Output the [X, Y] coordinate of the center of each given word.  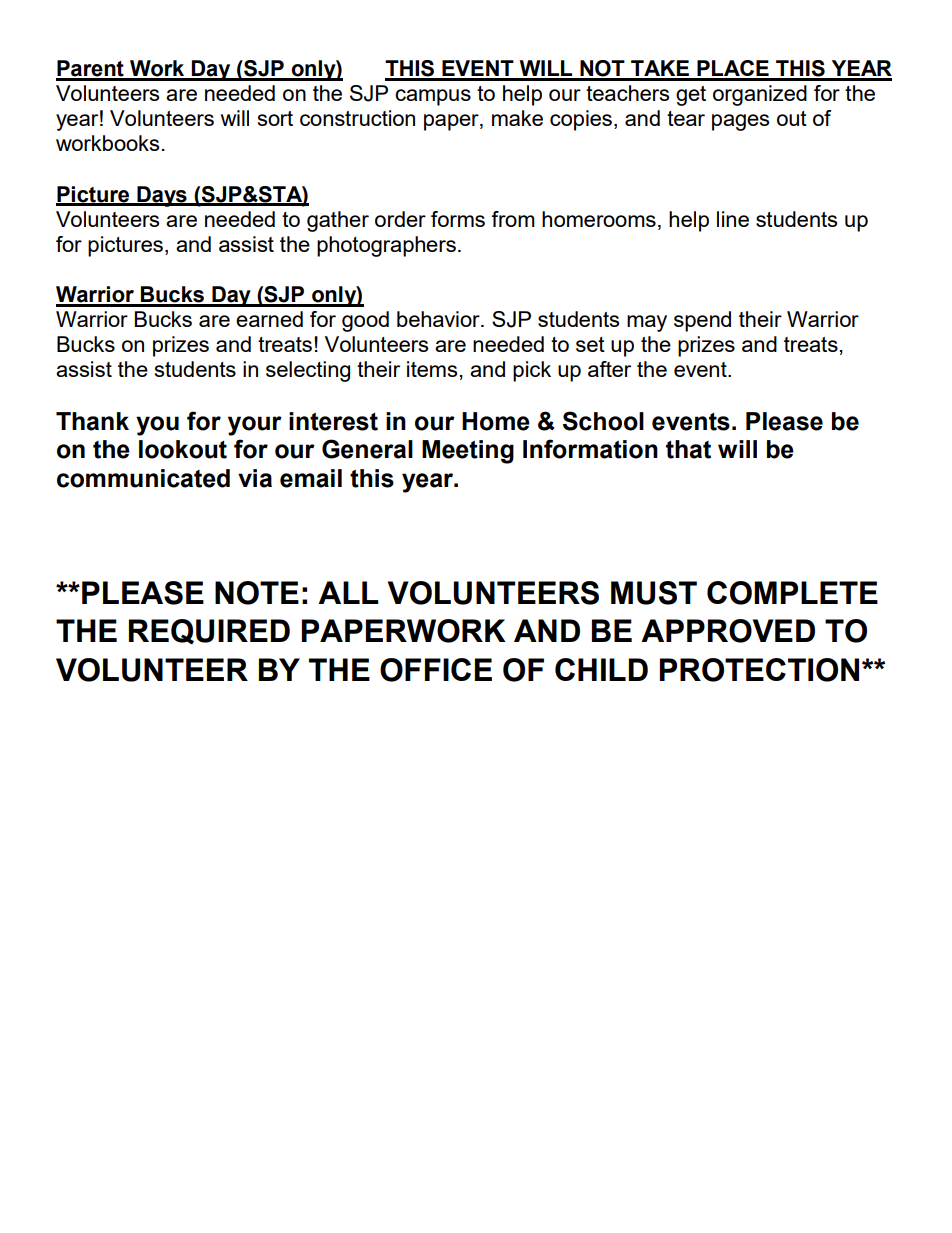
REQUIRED [209, 631]
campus [433, 97]
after [609, 369]
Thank [92, 421]
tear [686, 118]
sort [275, 118]
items [432, 369]
